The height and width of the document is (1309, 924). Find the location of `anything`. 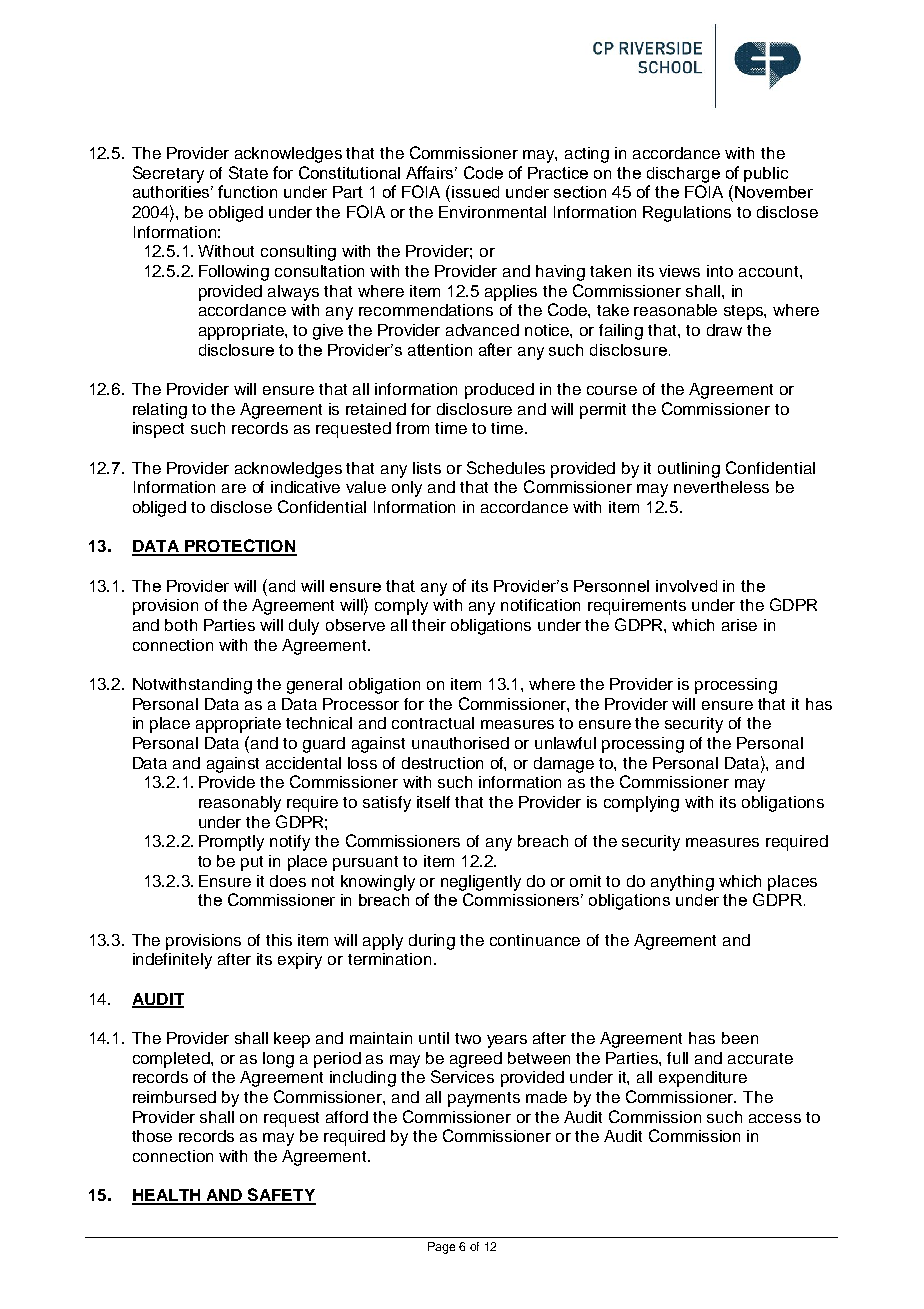

anything is located at coordinates (682, 883).
